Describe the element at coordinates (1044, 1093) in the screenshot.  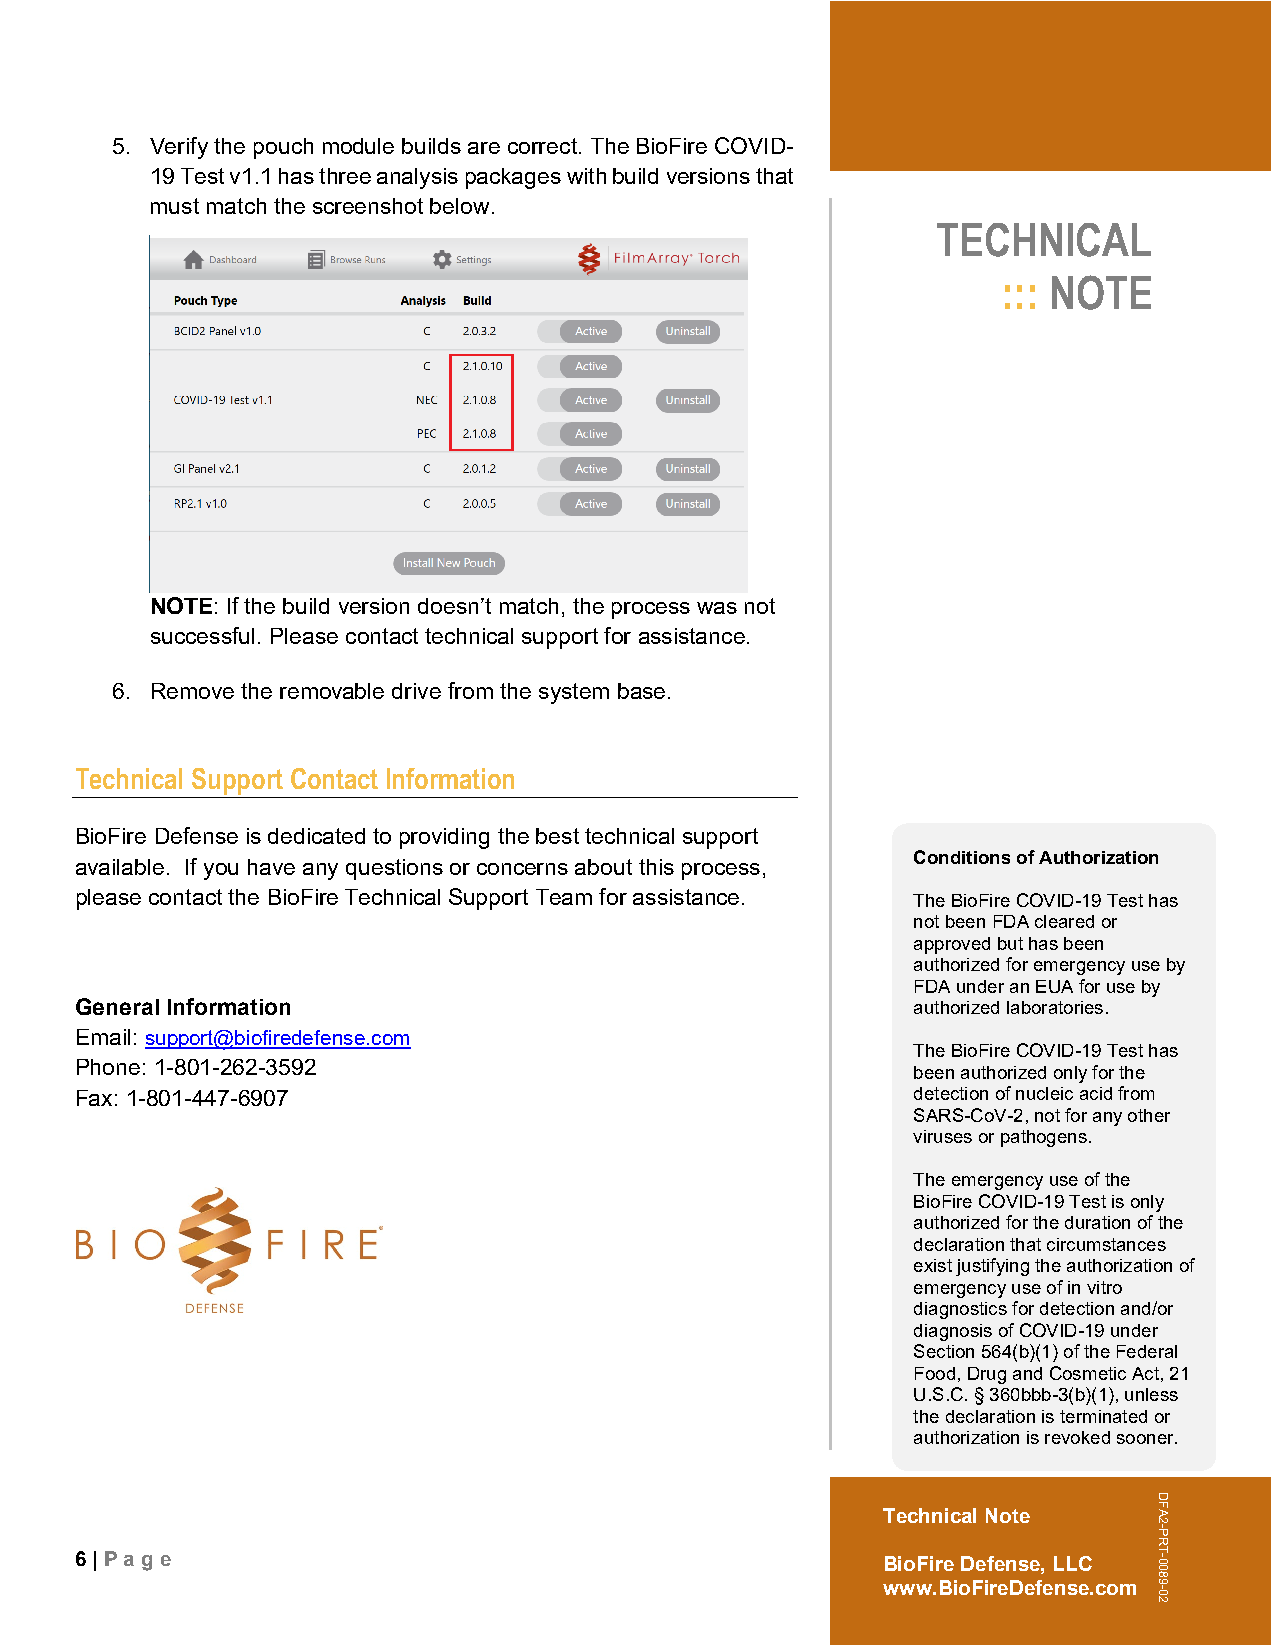
I see `nucleic` at that location.
